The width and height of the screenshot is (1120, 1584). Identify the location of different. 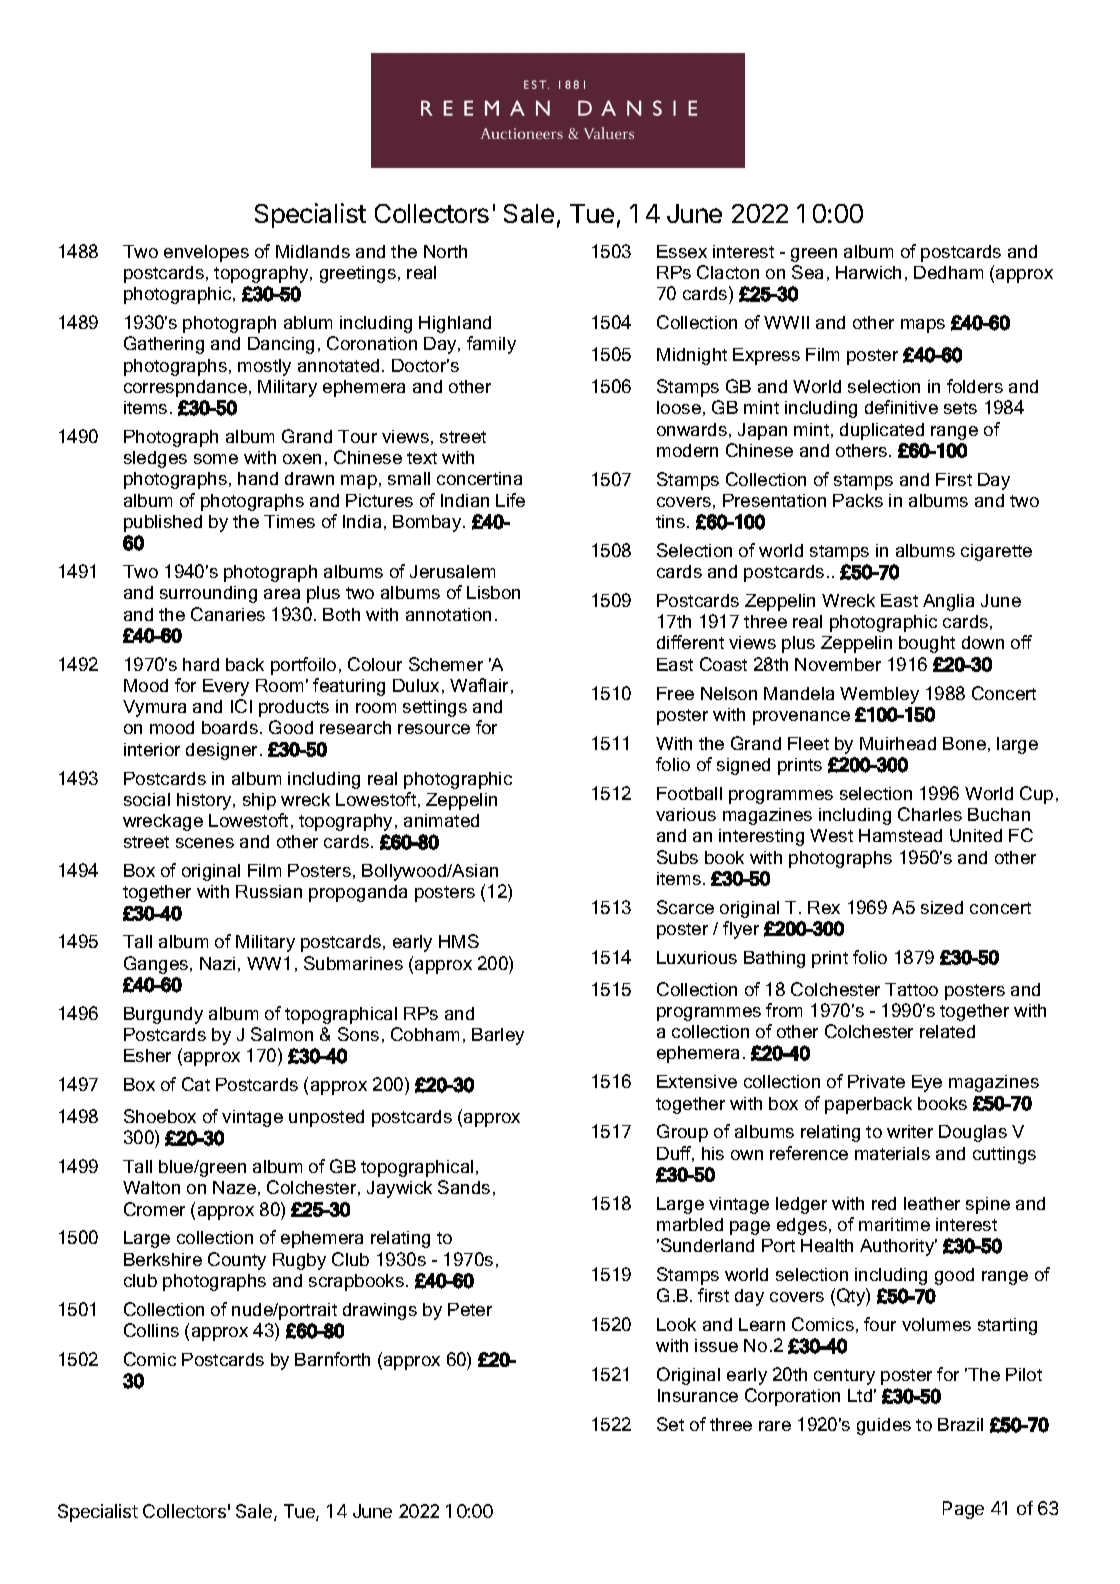
(690, 642).
